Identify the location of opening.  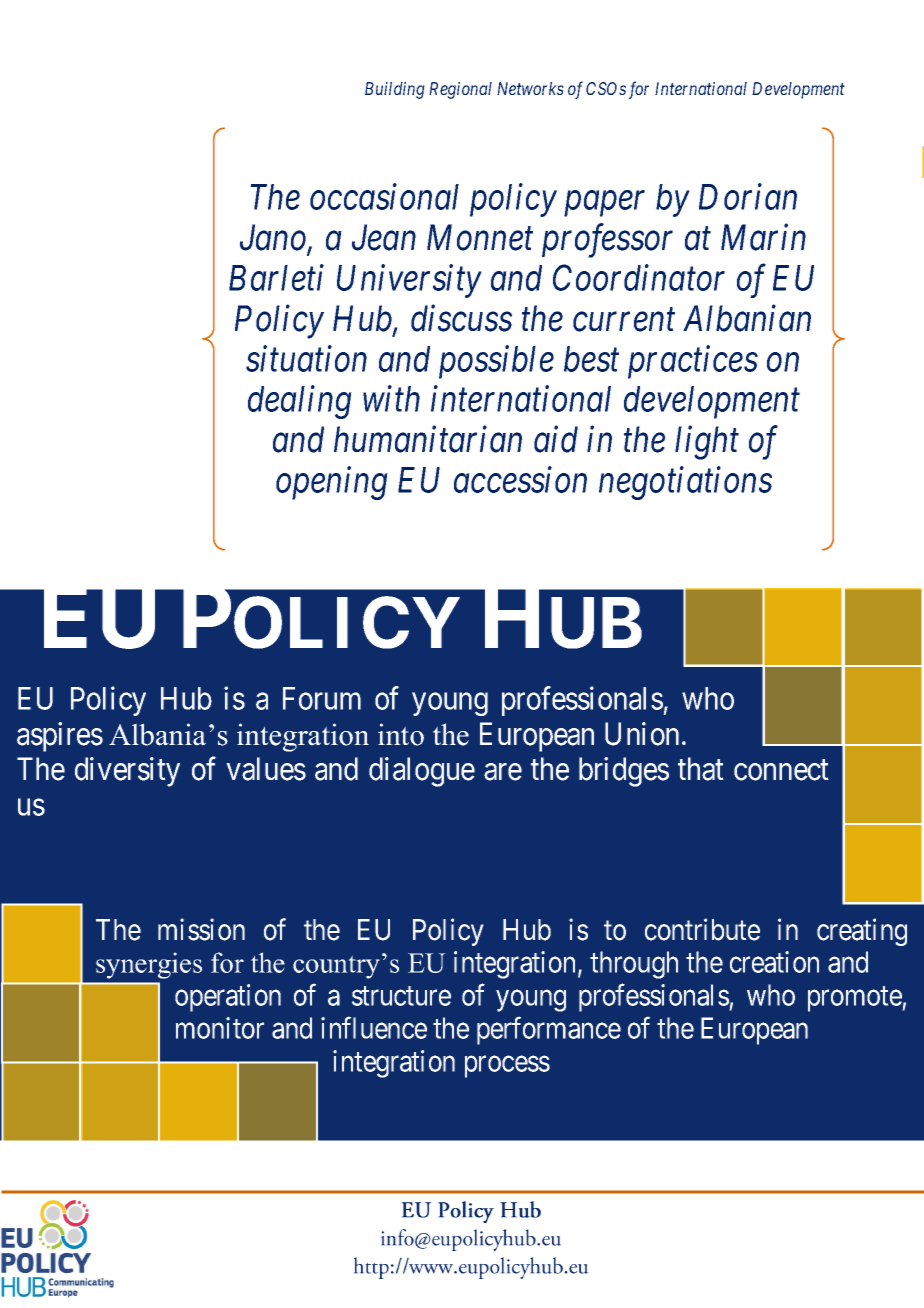
(332, 483).
